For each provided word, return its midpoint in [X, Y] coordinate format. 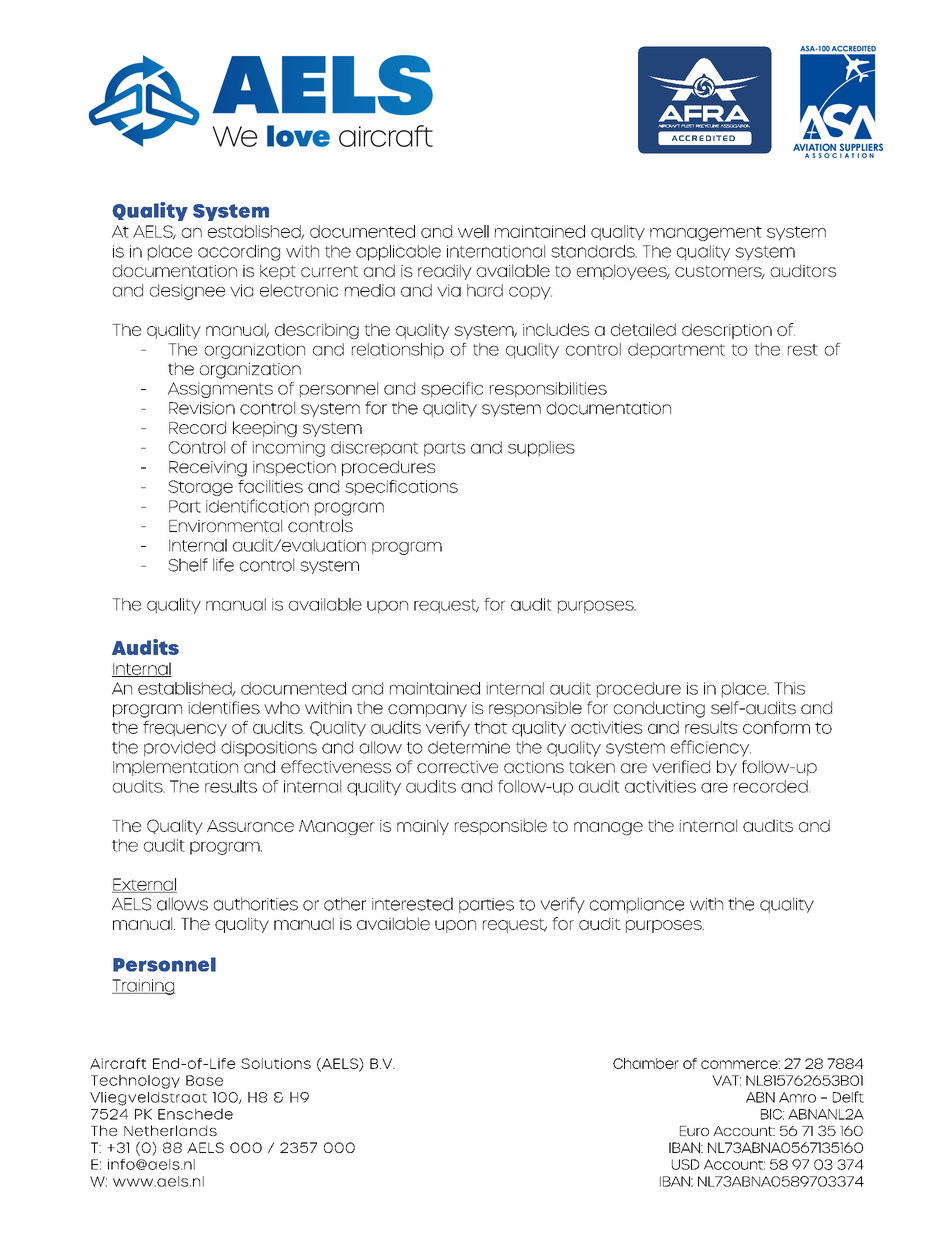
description [727, 331]
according [239, 253]
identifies [224, 707]
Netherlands [170, 1130]
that [490, 727]
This [789, 688]
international [496, 251]
